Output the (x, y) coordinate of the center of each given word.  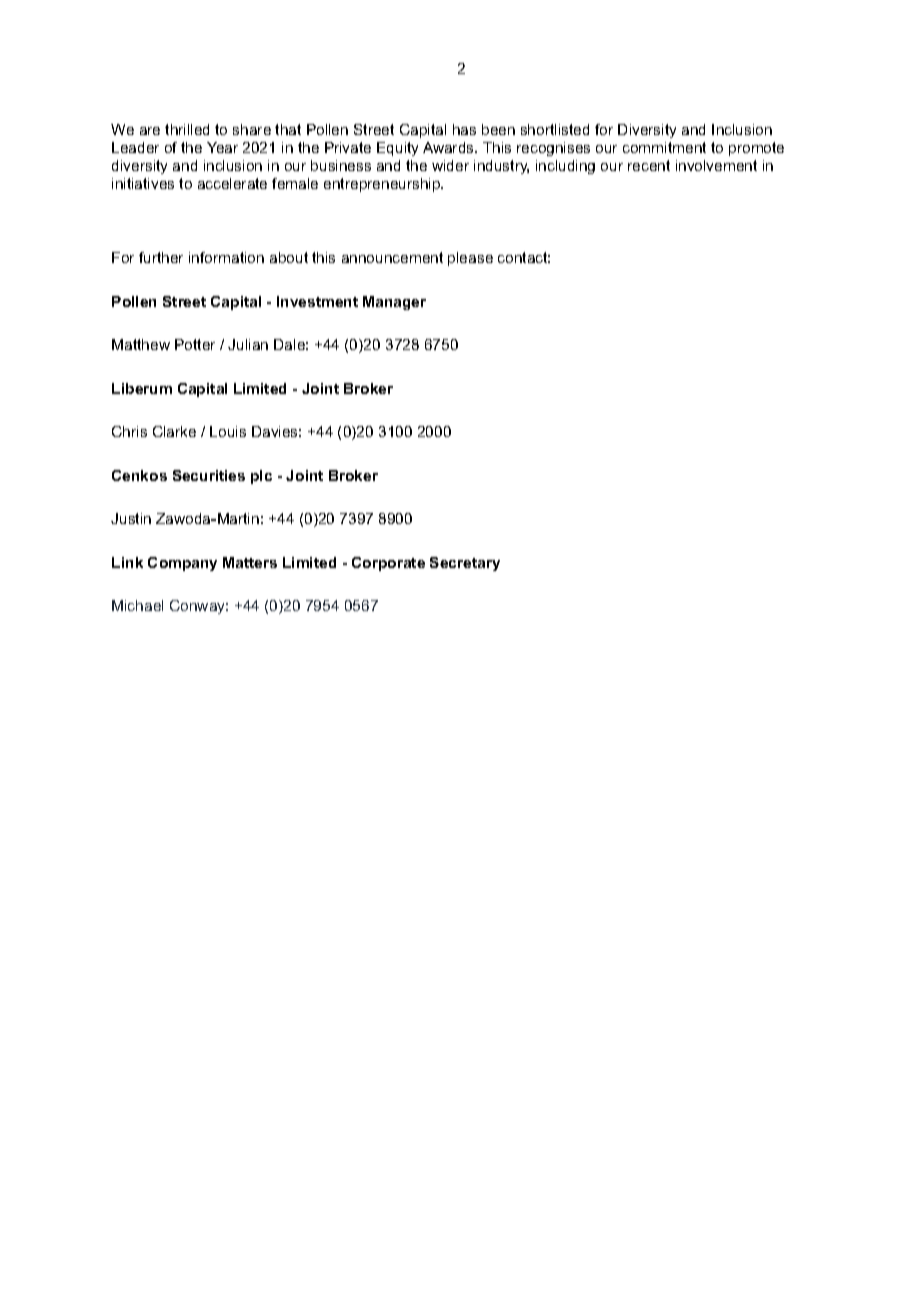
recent (649, 165)
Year (222, 147)
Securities (209, 475)
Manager (394, 303)
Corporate (388, 564)
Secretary (465, 564)
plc (261, 477)
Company (182, 564)
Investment (317, 301)
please (470, 259)
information (226, 257)
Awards (449, 147)
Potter (195, 344)
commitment (664, 147)
